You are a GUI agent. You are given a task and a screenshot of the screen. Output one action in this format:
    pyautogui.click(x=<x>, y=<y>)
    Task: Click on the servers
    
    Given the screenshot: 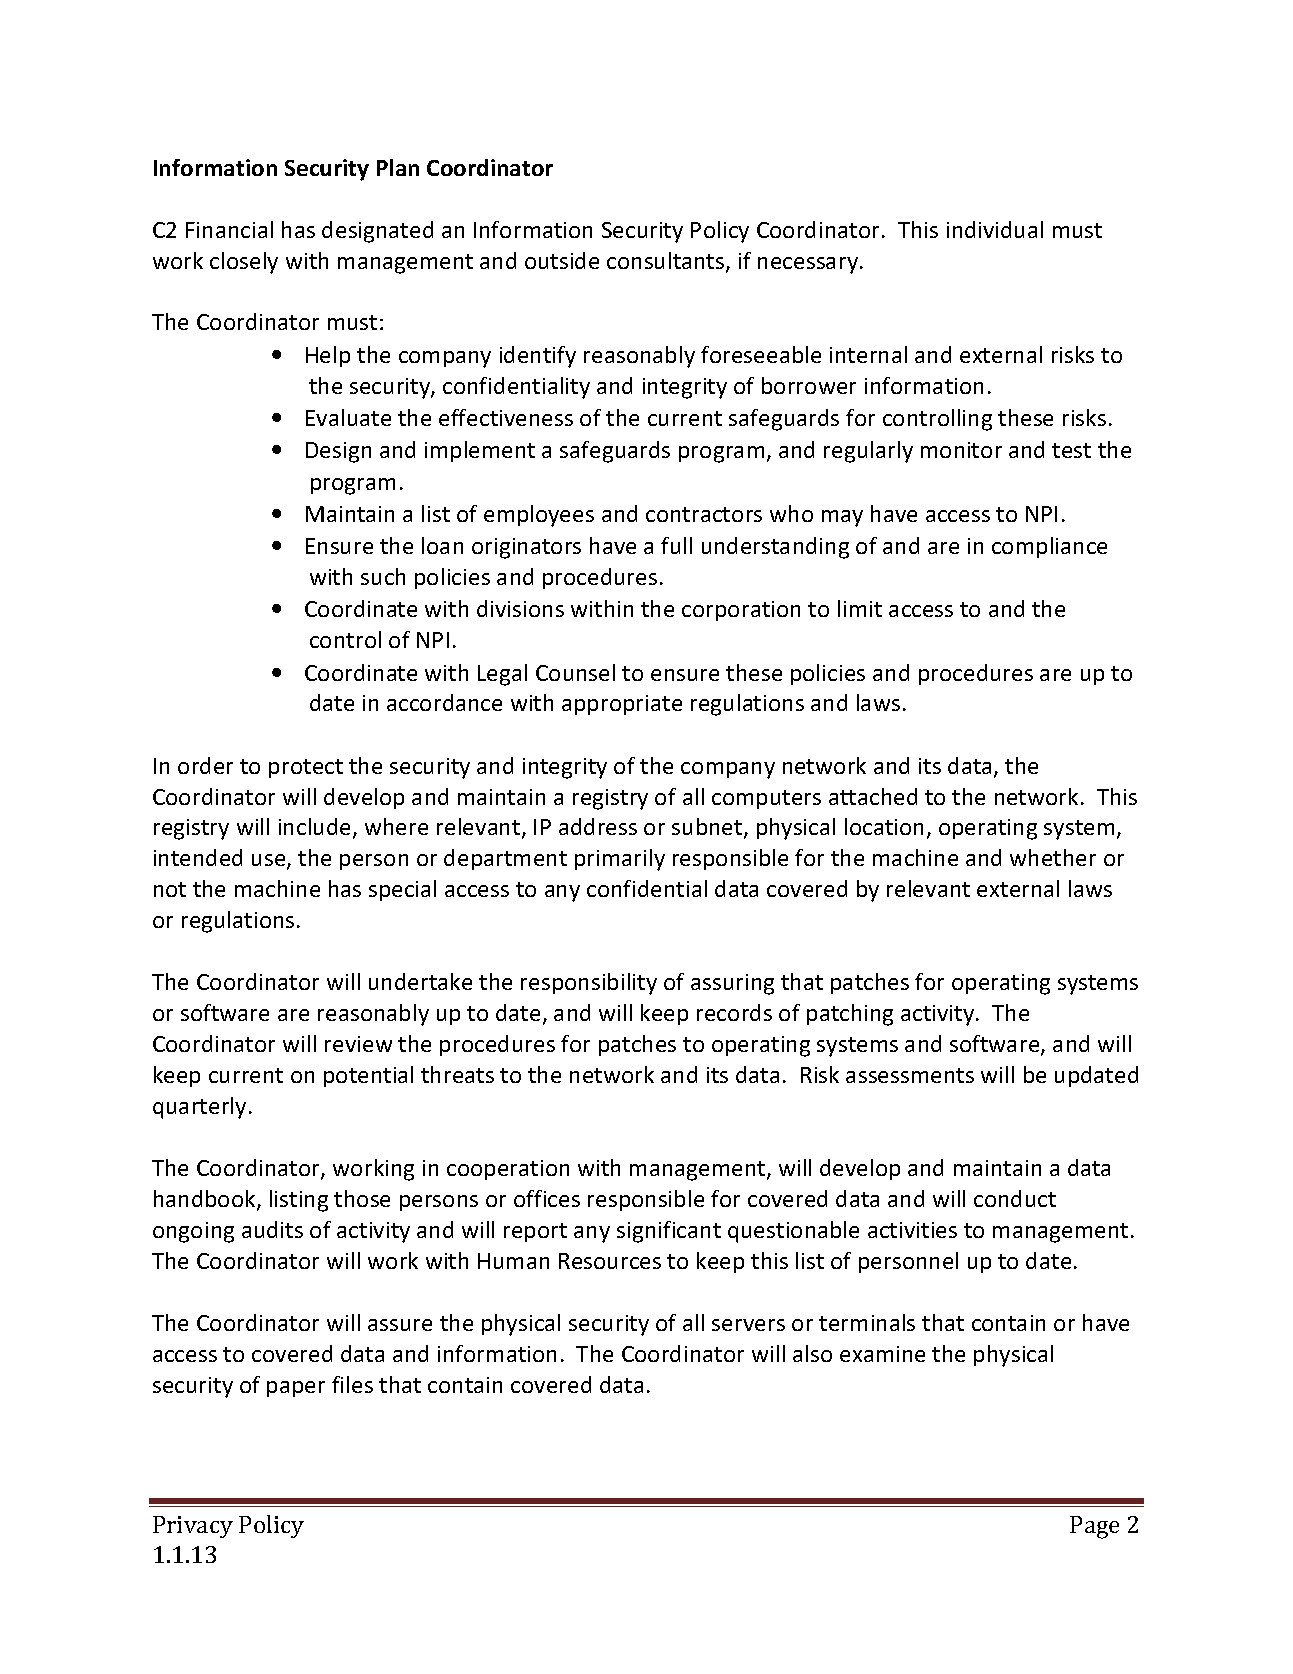 What is the action you would take?
    pyautogui.click(x=748, y=1325)
